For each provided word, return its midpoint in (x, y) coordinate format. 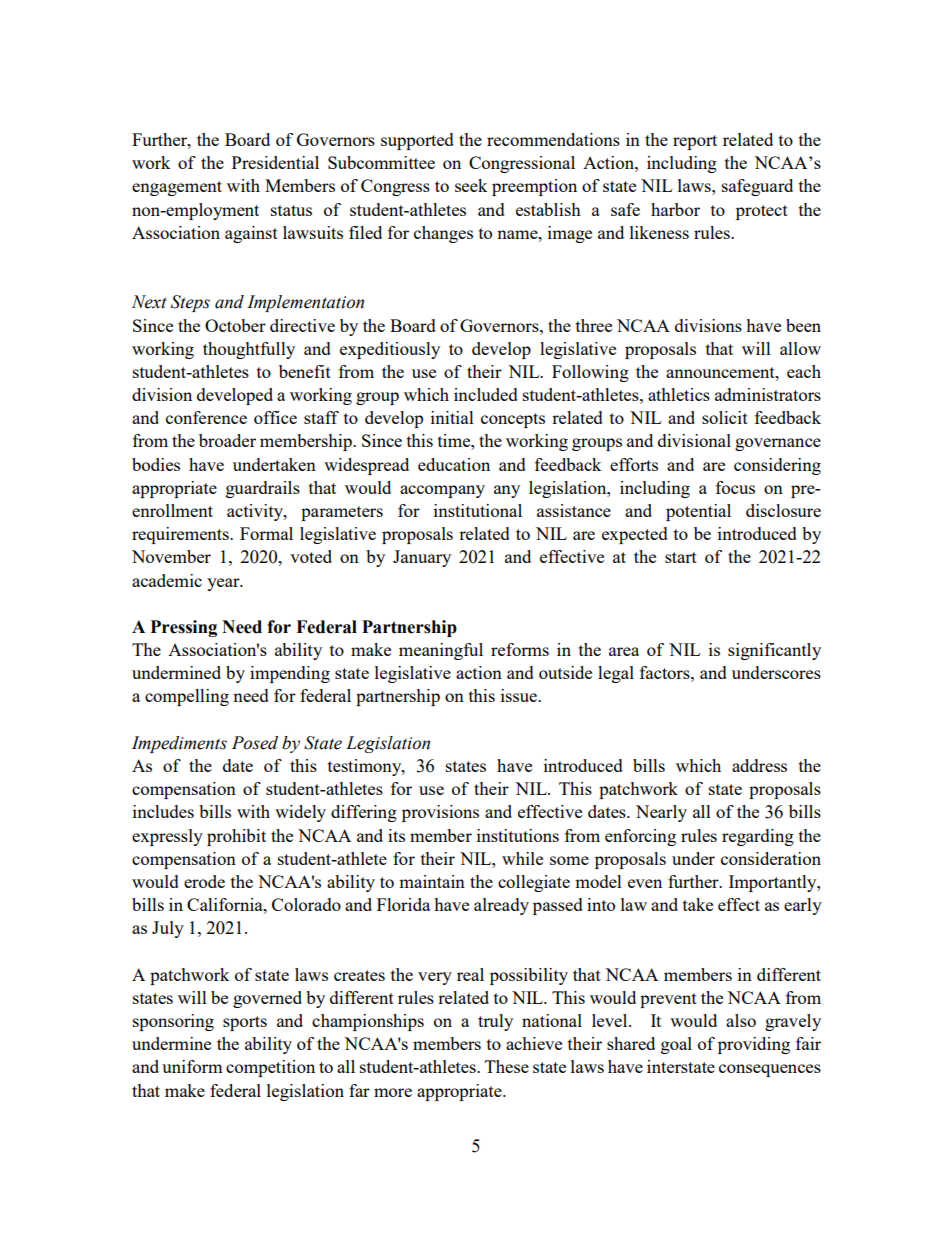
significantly (774, 651)
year (224, 584)
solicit (725, 417)
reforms (520, 649)
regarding (758, 837)
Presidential (275, 162)
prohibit (236, 837)
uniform (192, 1066)
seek (471, 185)
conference (206, 417)
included (486, 394)
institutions (518, 835)
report (695, 142)
